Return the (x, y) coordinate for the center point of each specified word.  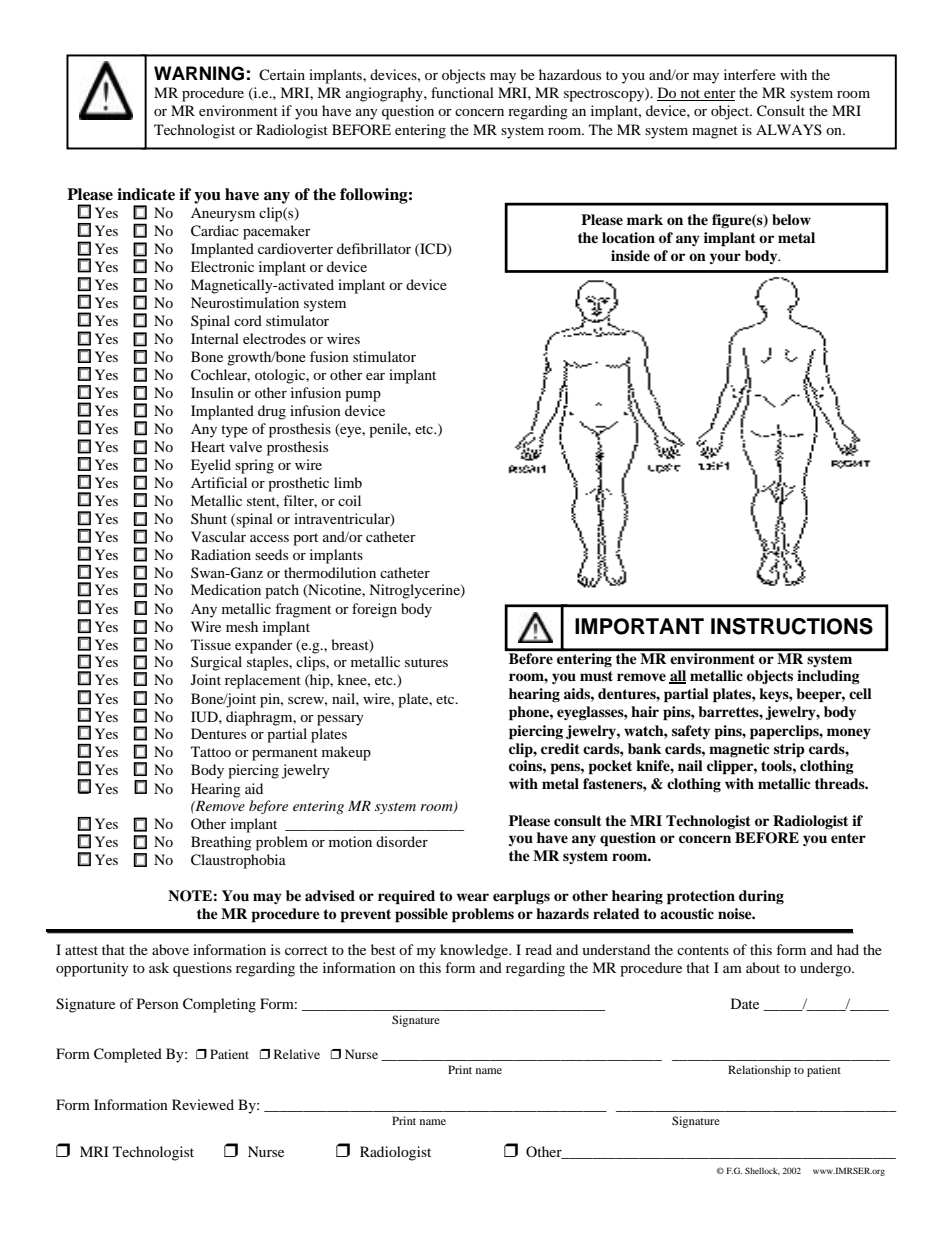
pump (363, 396)
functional (462, 92)
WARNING (199, 73)
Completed (128, 1055)
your (725, 258)
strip (789, 750)
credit (560, 748)
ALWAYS (789, 129)
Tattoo (211, 751)
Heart (208, 446)
